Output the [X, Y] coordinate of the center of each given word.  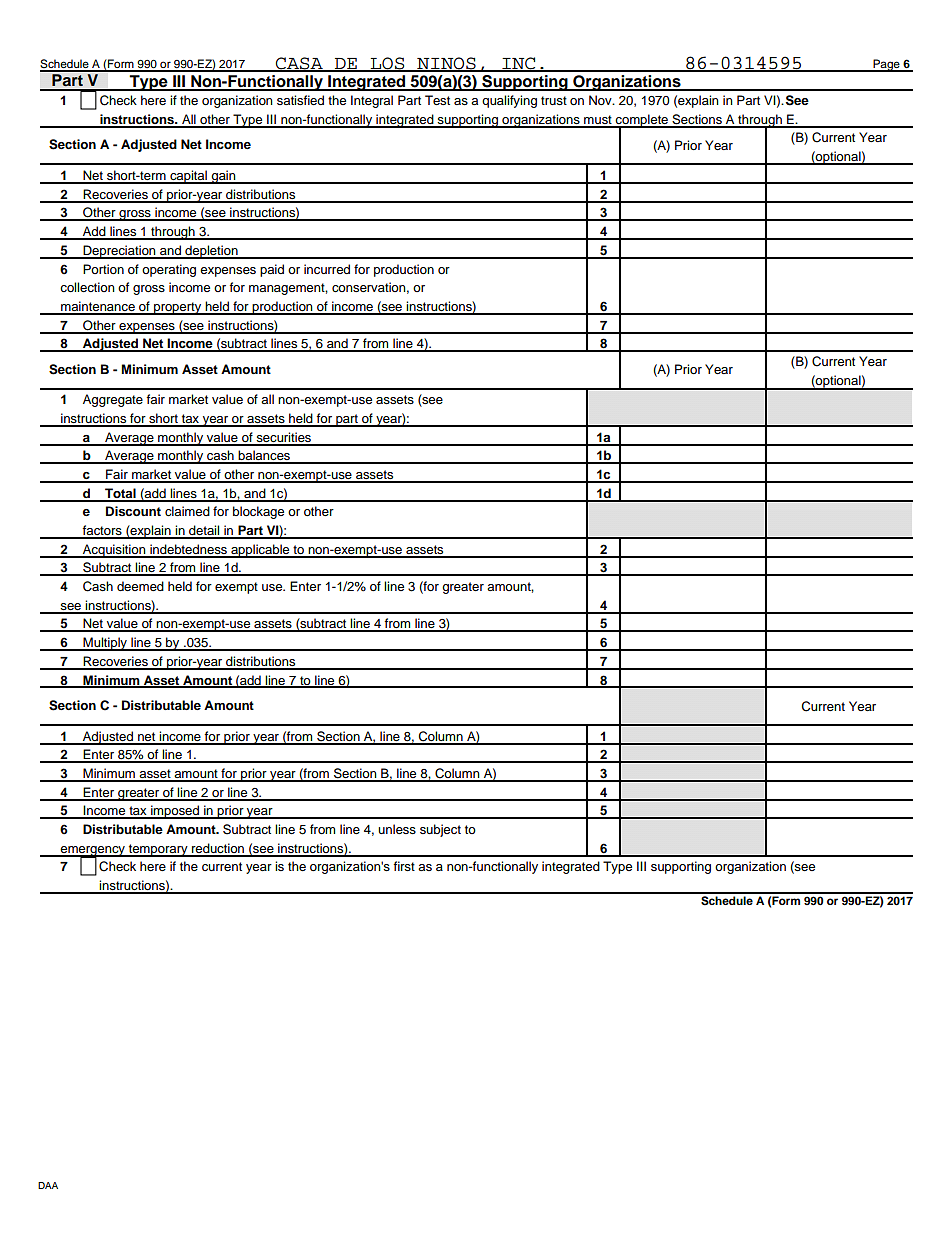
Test [437, 100]
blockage [258, 512]
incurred [327, 269]
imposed [175, 812]
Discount [133, 511]
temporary [158, 850]
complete [642, 121]
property [178, 308]
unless [397, 829]
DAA [48, 1185]
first [404, 866]
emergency [93, 852]
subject [440, 830]
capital [188, 177]
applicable [260, 551]
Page [886, 65]
